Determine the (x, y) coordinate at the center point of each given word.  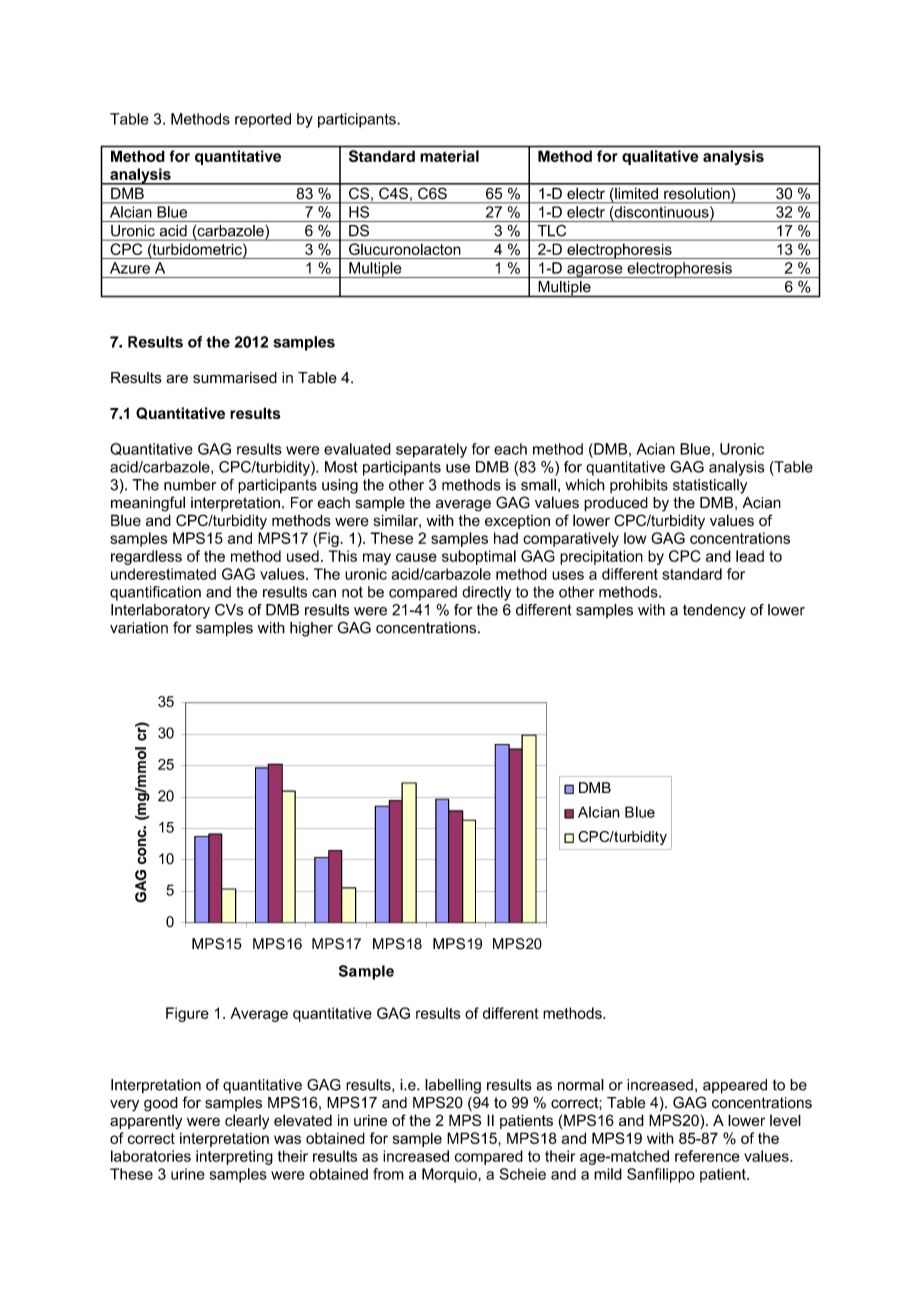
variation (139, 628)
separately (431, 450)
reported (263, 120)
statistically (710, 486)
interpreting (234, 1157)
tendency (714, 611)
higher (311, 629)
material (450, 156)
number (190, 485)
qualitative (660, 157)
